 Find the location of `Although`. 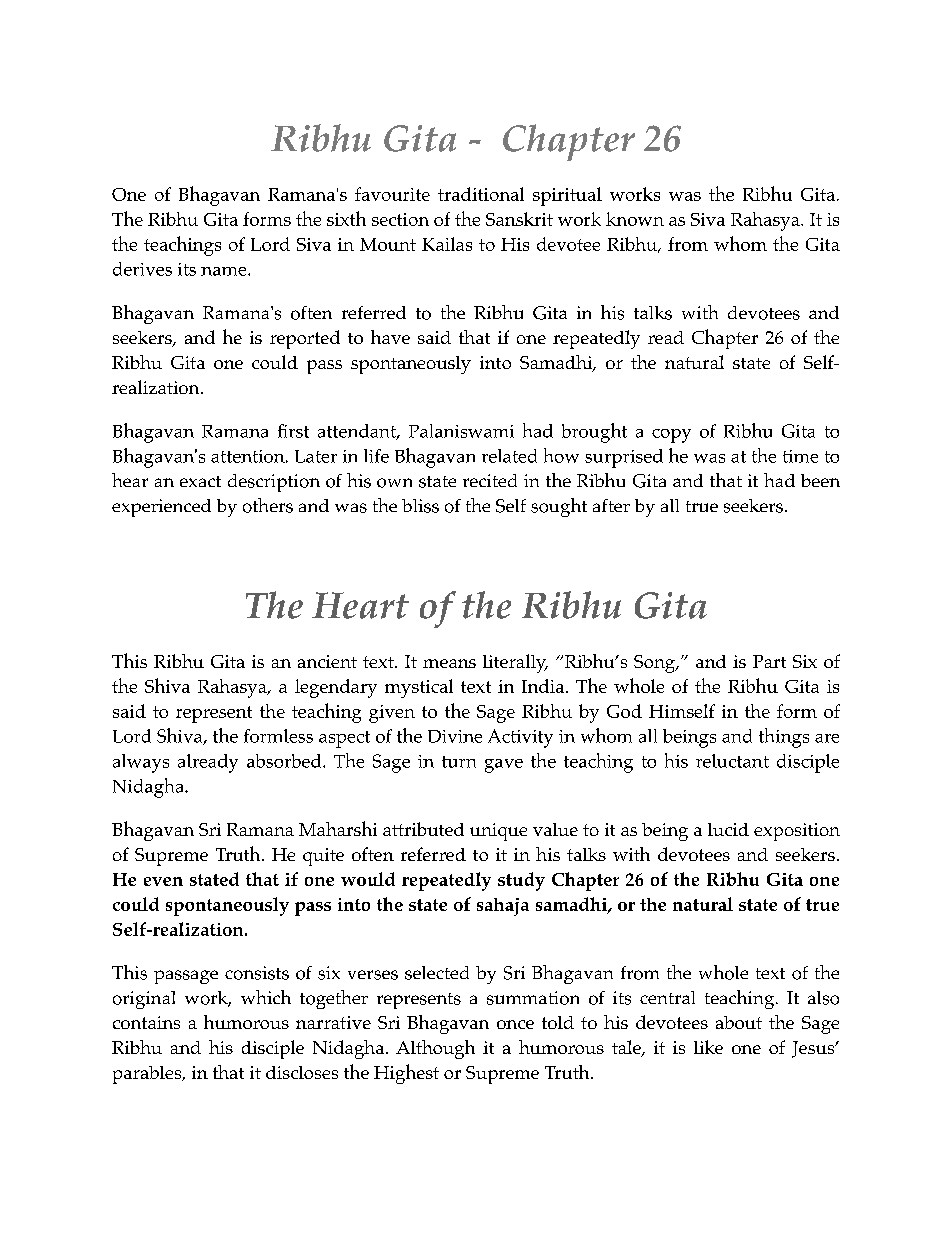

Although is located at coordinates (435, 1049).
